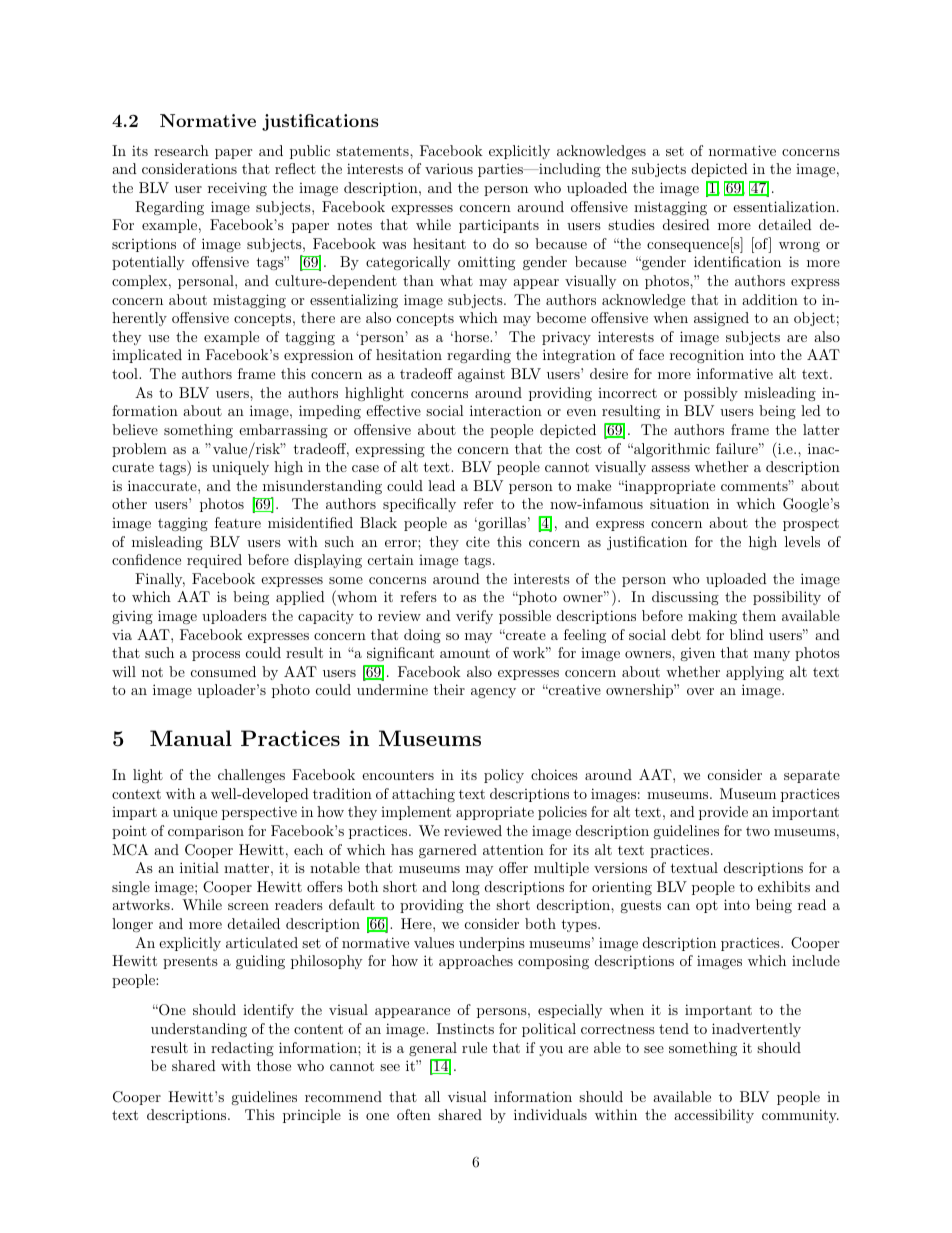 Image resolution: width=952 pixels, height=1233 pixels. What do you see at coordinates (237, 189) in the screenshot?
I see `receiving` at bounding box center [237, 189].
